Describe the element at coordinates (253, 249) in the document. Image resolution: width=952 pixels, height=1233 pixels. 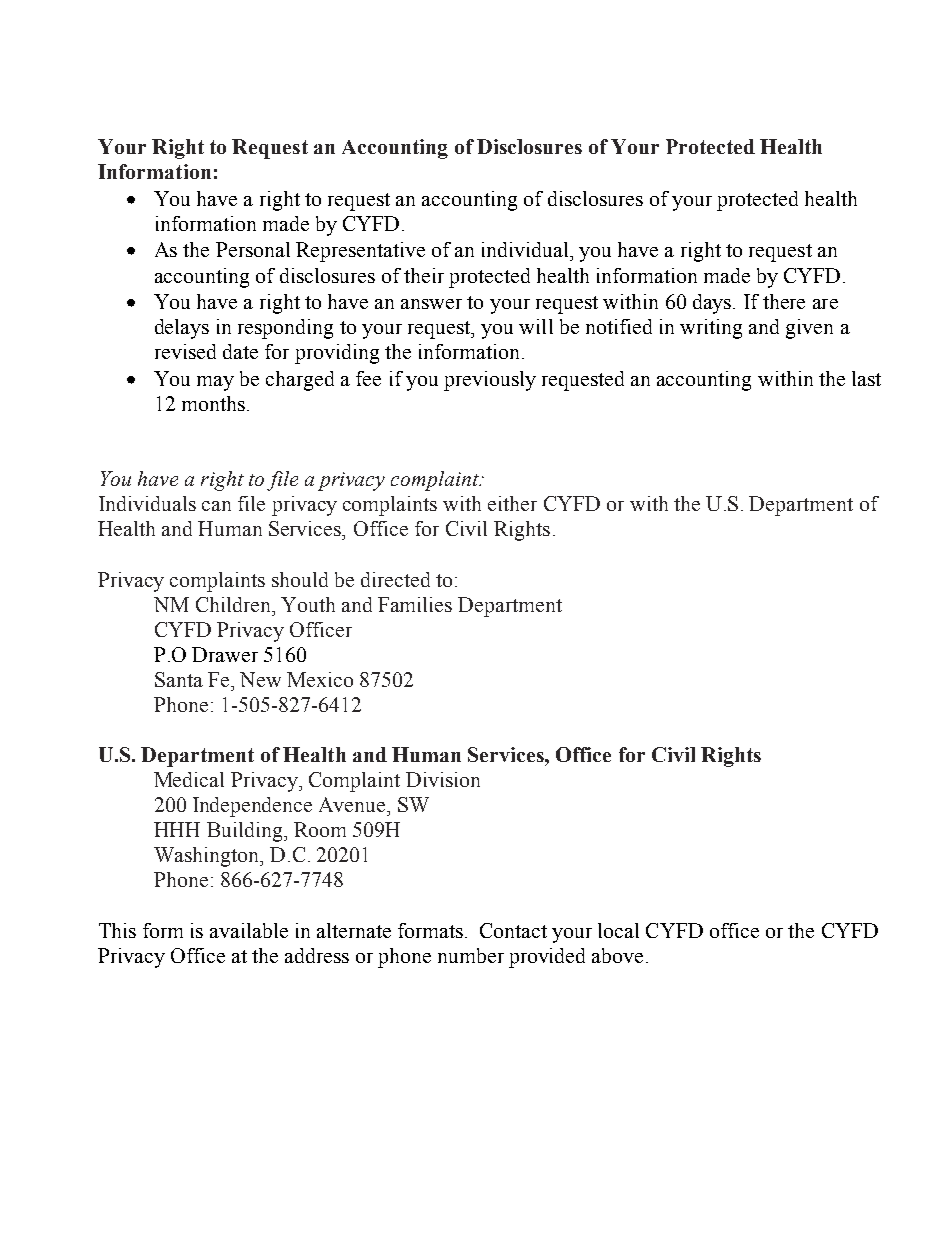
I see `Personal` at that location.
